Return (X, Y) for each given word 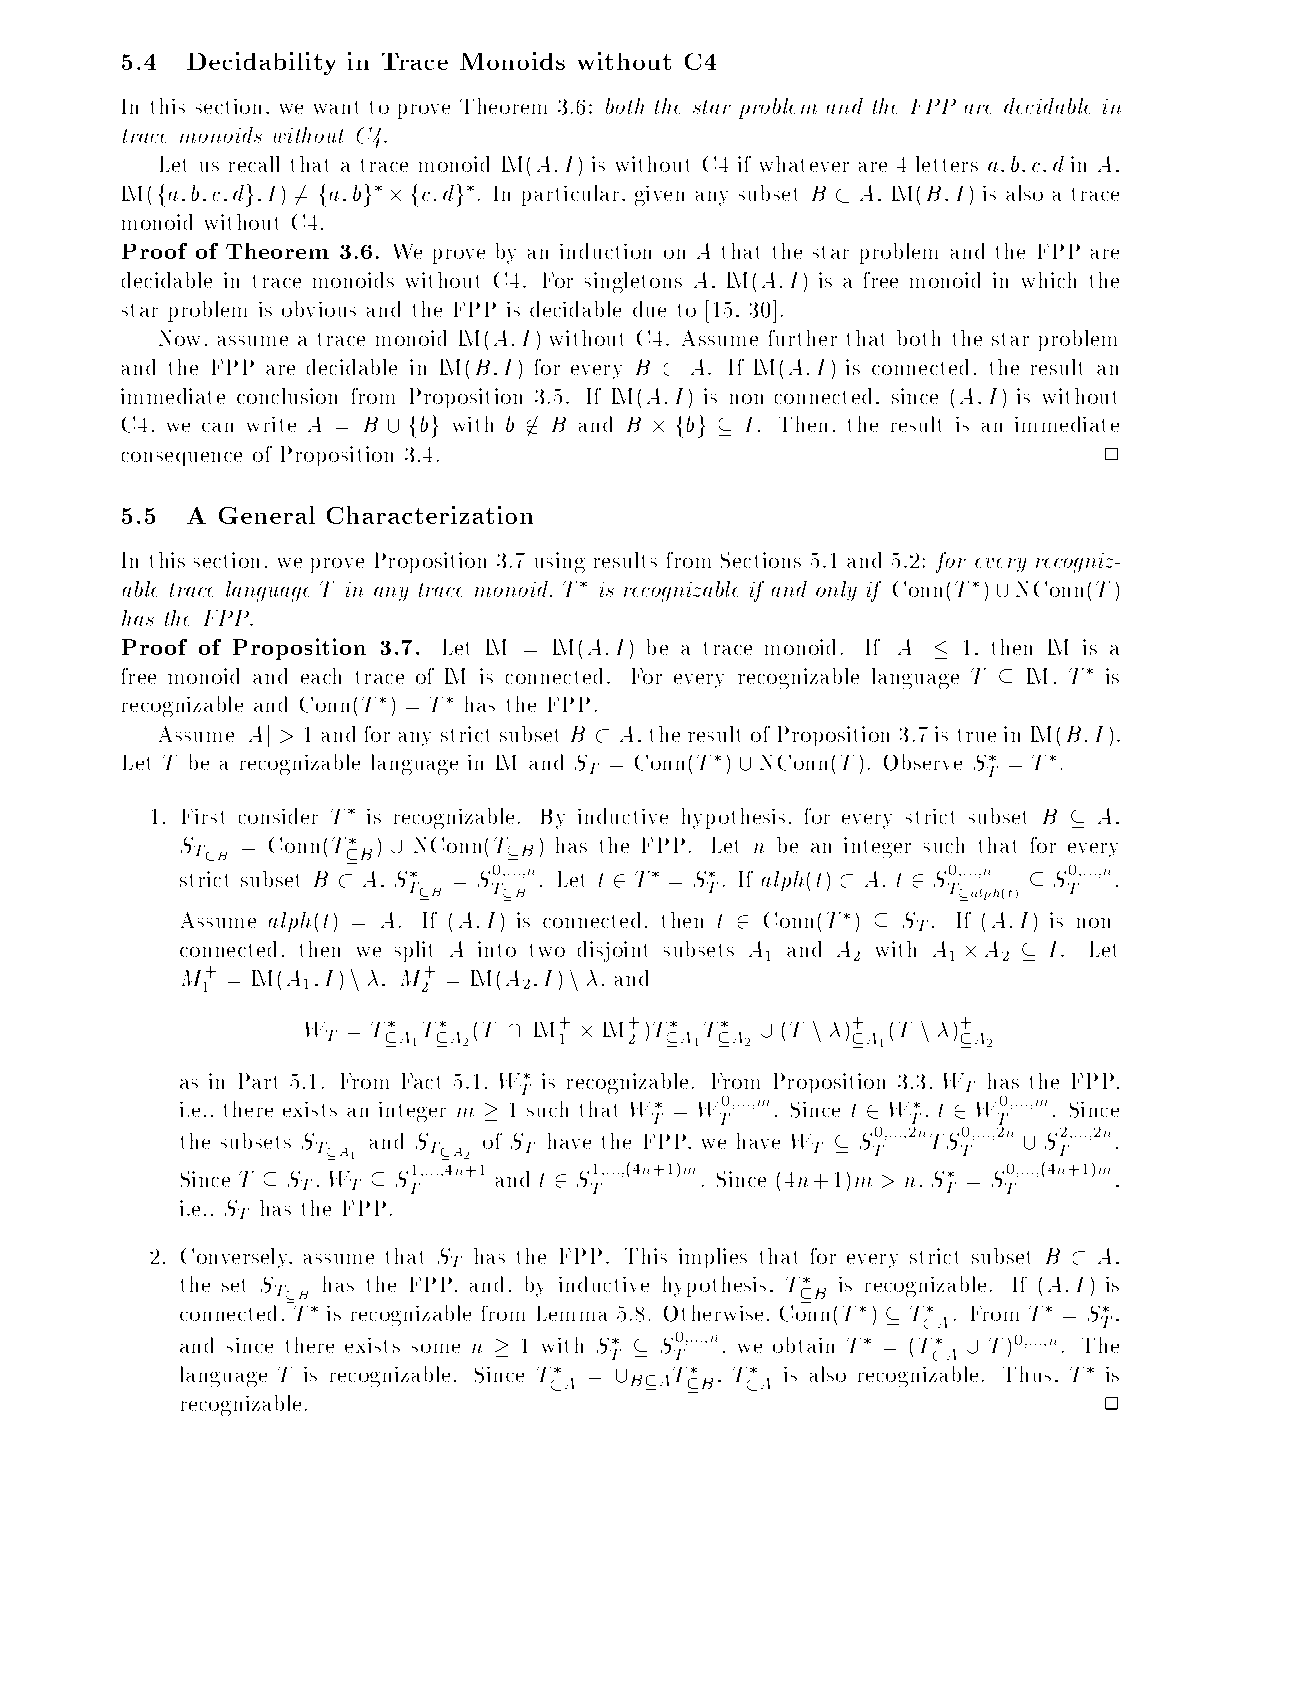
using (560, 562)
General (267, 515)
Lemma (572, 1313)
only (836, 591)
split (413, 951)
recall (254, 164)
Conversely (236, 1258)
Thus (1027, 1374)
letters (947, 164)
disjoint (612, 951)
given (659, 196)
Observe (923, 762)
